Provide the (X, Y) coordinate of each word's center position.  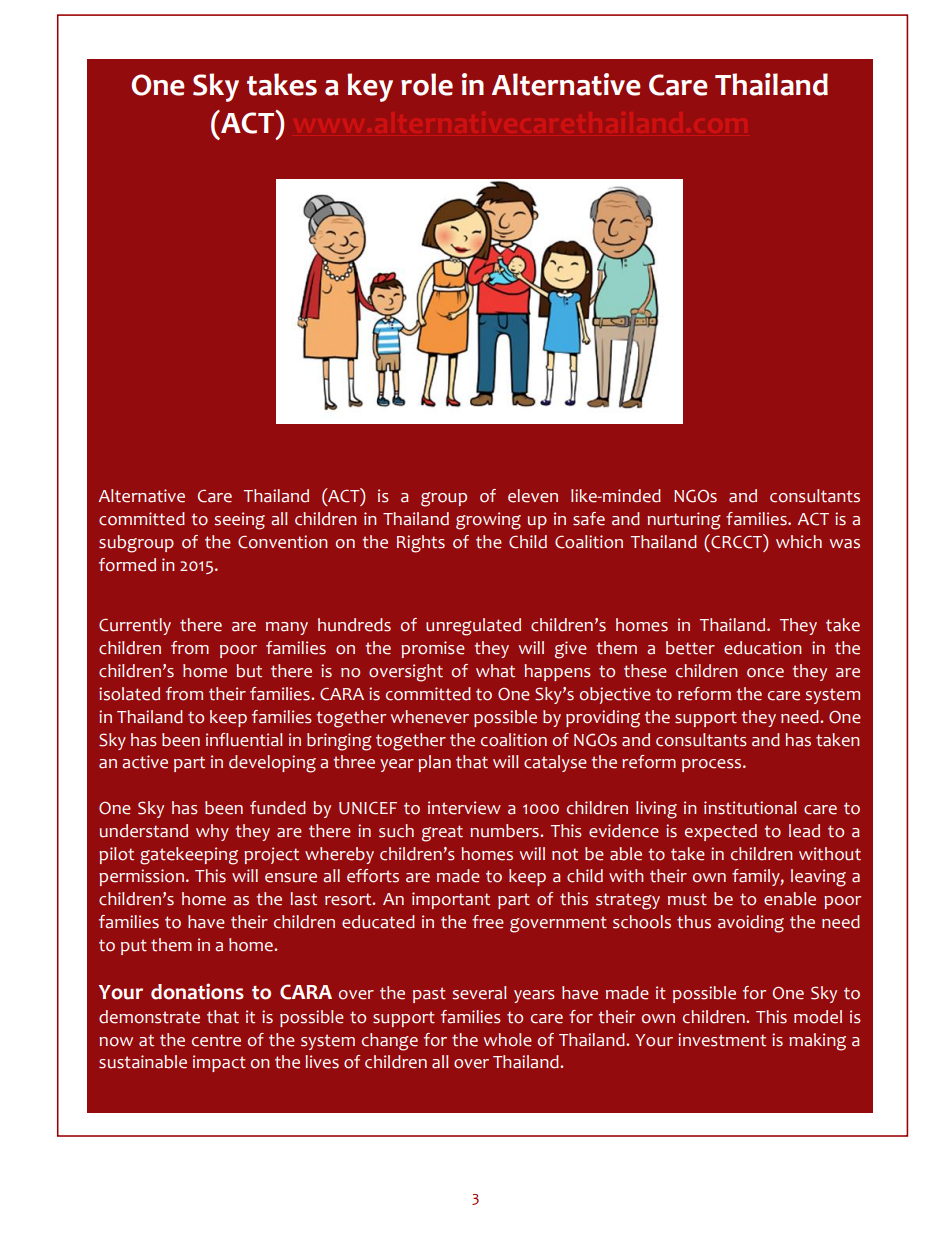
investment (722, 1040)
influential (244, 740)
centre (216, 1040)
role (427, 84)
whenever (430, 717)
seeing (239, 521)
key (370, 87)
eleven (533, 496)
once (765, 673)
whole (508, 1040)
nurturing (684, 521)
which (799, 542)
